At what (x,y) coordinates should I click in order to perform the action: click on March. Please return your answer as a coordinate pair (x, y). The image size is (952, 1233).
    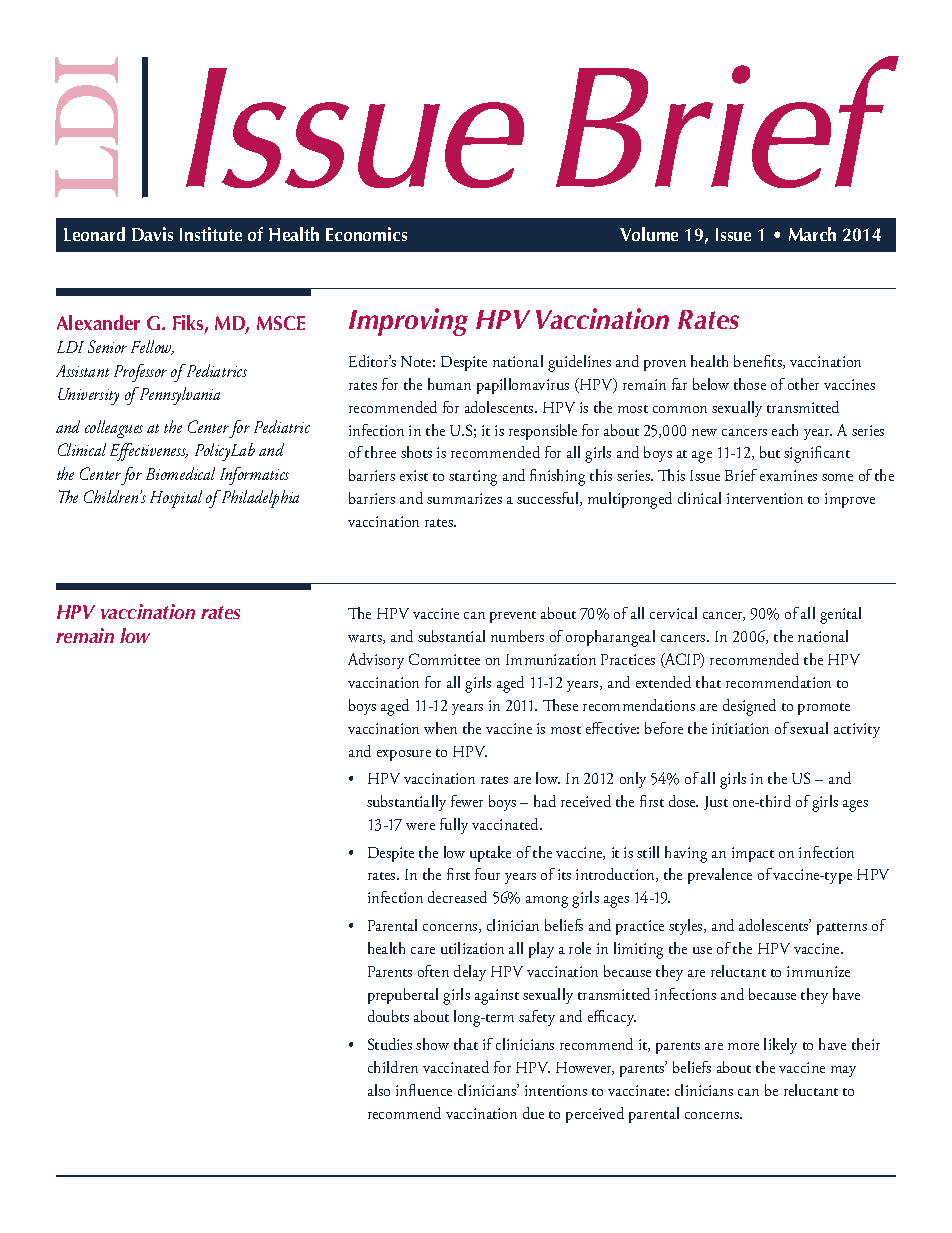
    Looking at the image, I should click on (812, 234).
